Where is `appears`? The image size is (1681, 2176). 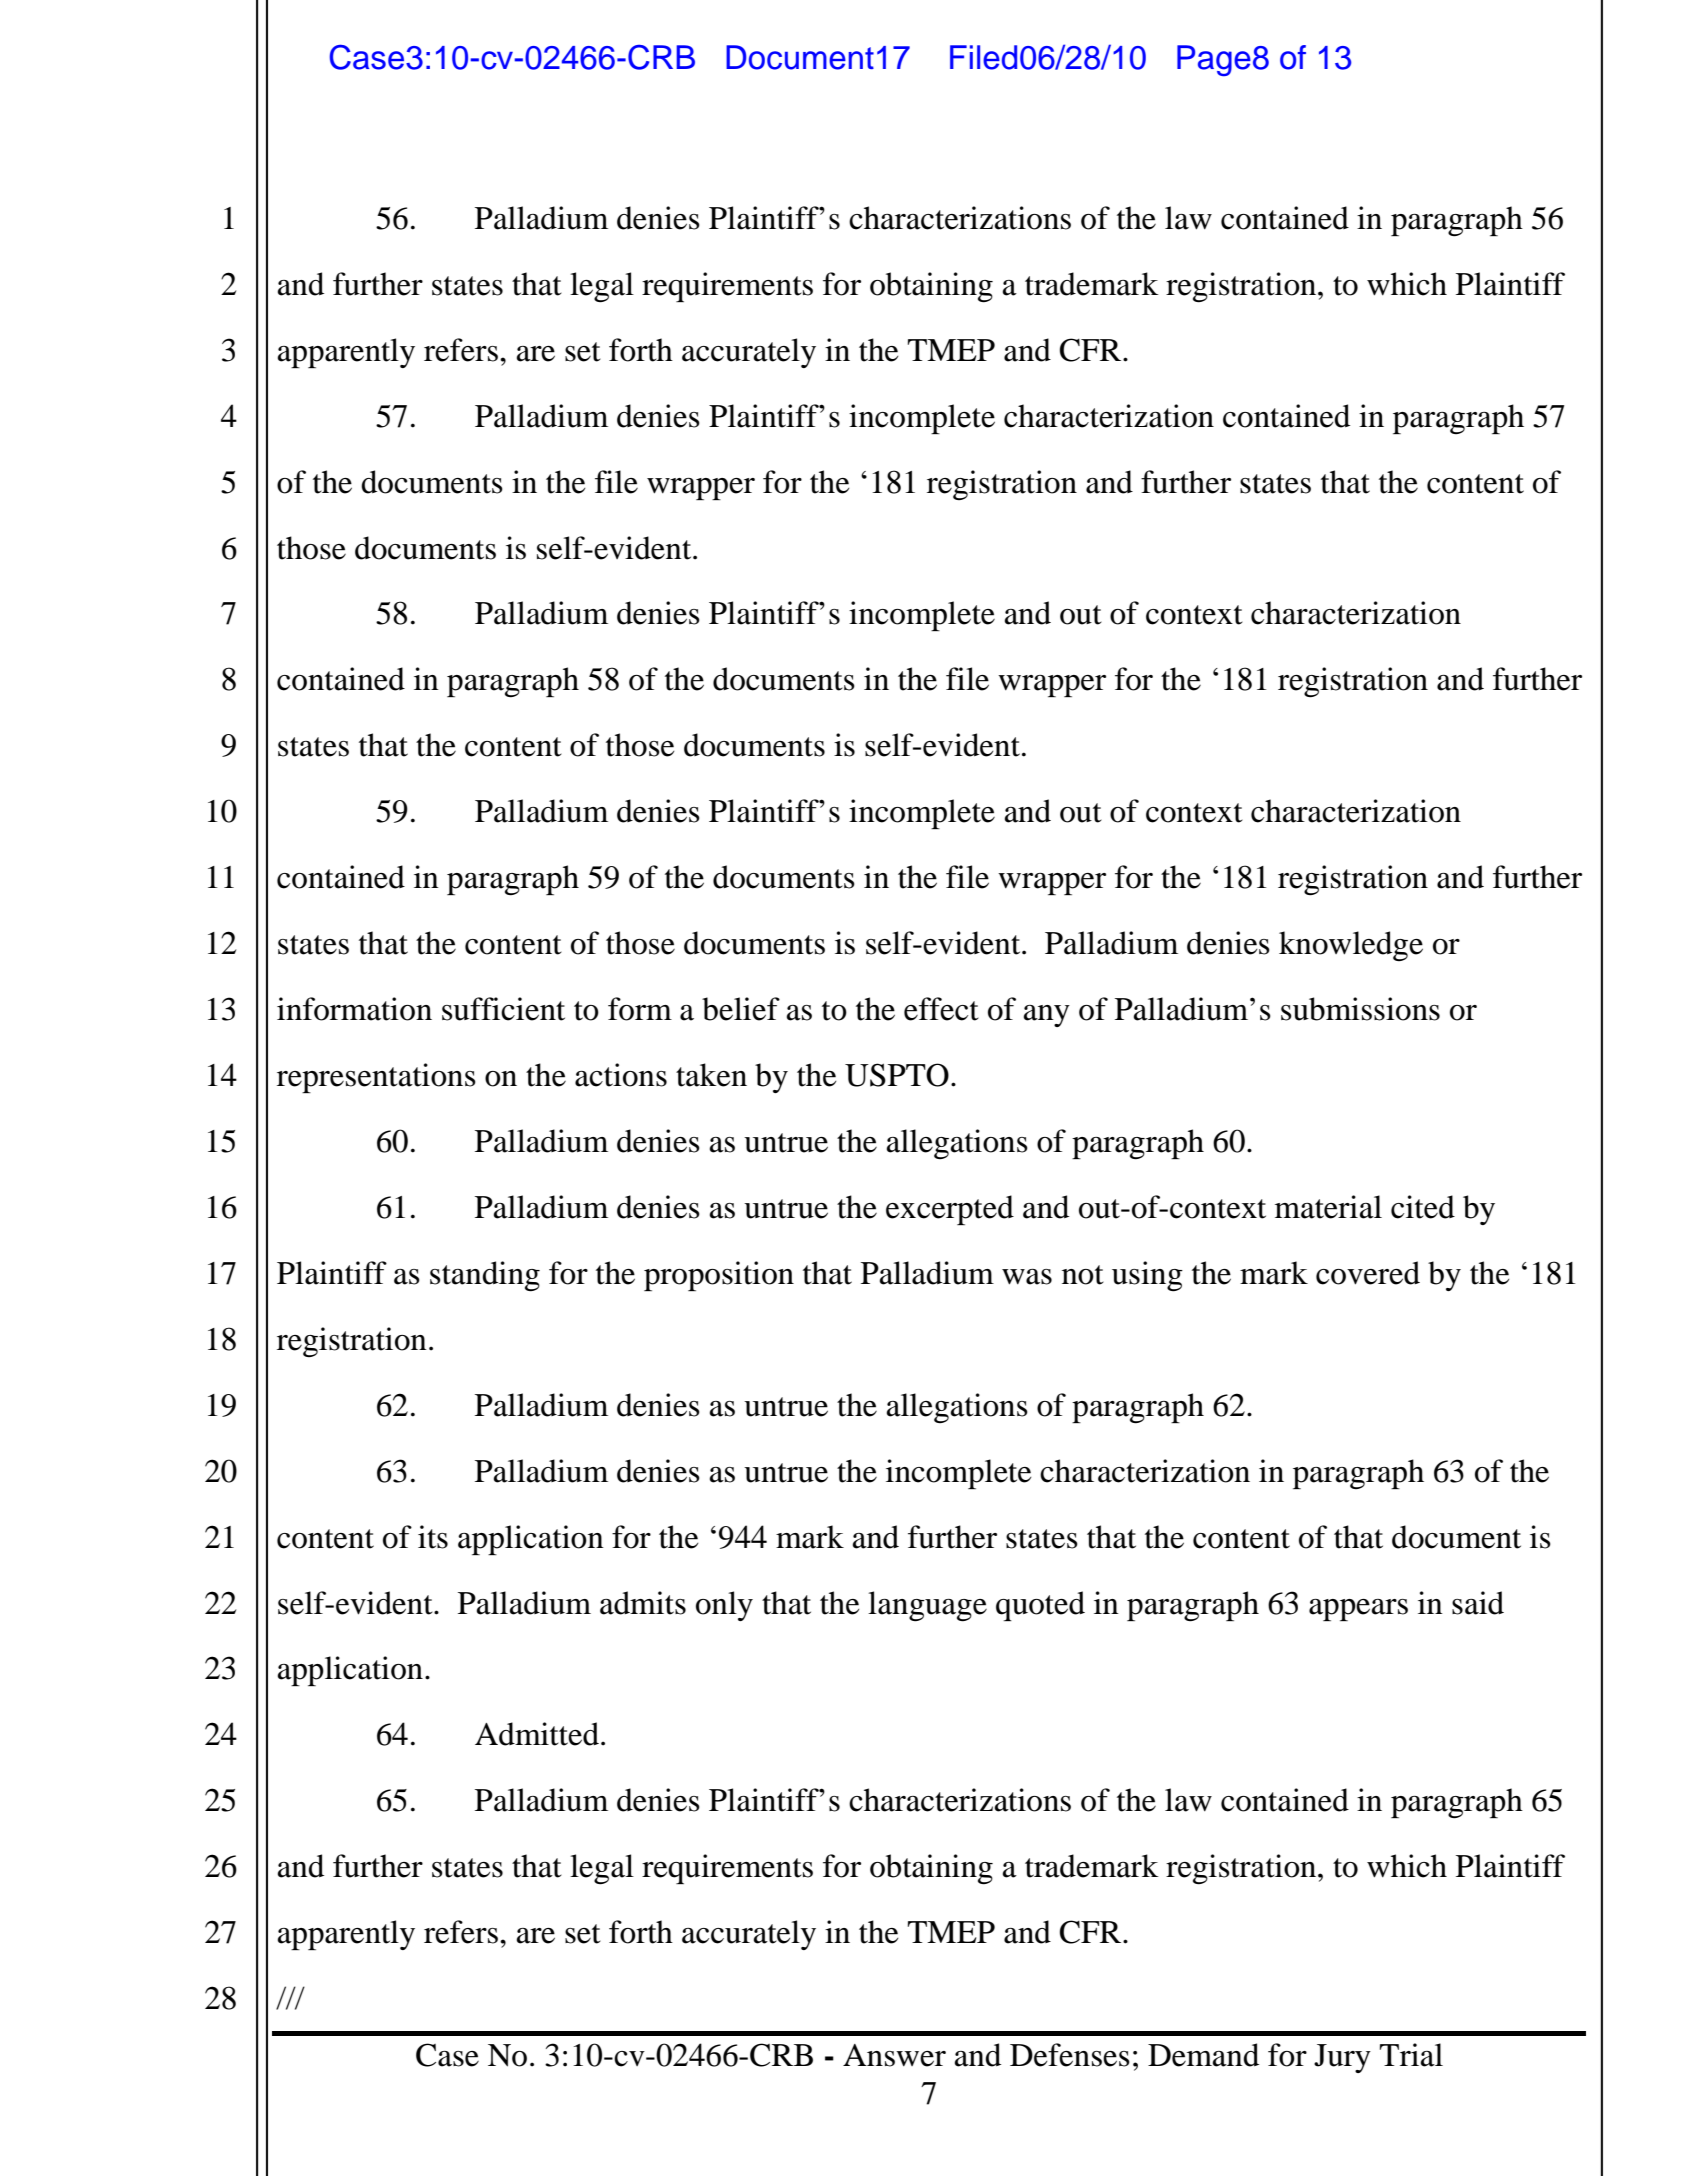 appears is located at coordinates (1358, 1610).
